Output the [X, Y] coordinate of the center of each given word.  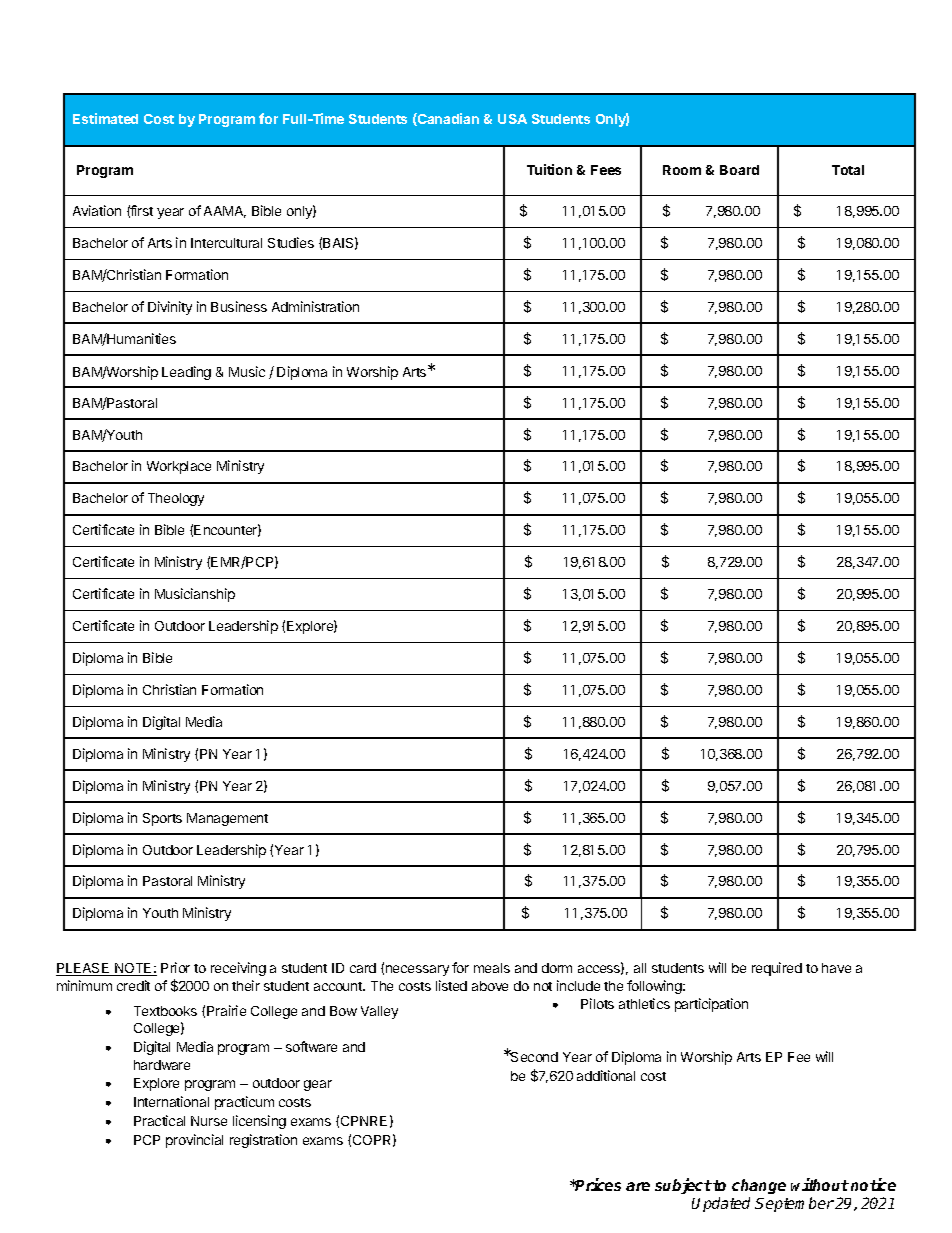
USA [512, 119]
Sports [162, 819]
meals [492, 968]
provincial [194, 1141]
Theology [176, 499]
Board [739, 170]
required [777, 969]
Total [848, 170]
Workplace [179, 467]
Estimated [105, 118]
